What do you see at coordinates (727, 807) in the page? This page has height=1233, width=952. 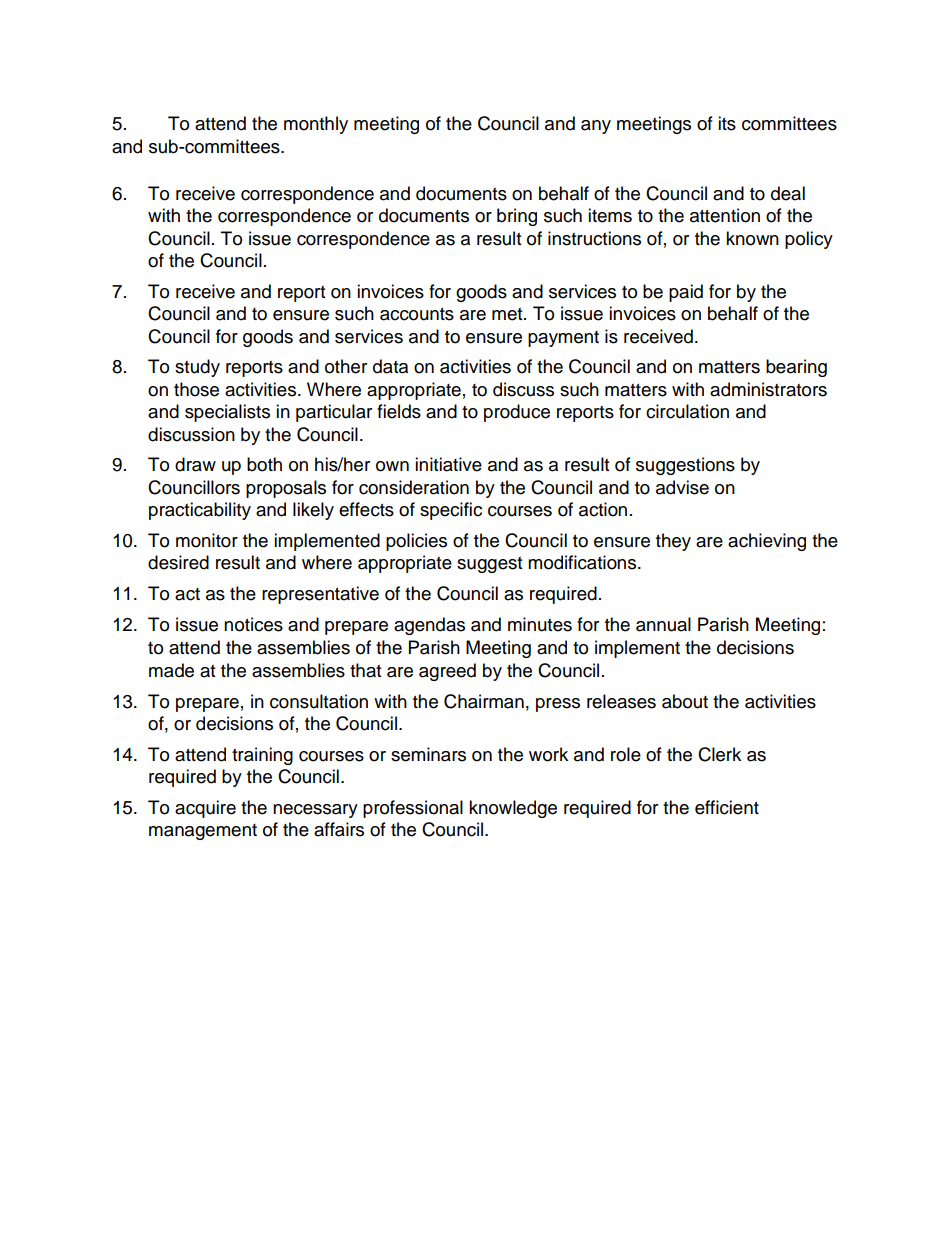 I see `efficient` at bounding box center [727, 807].
